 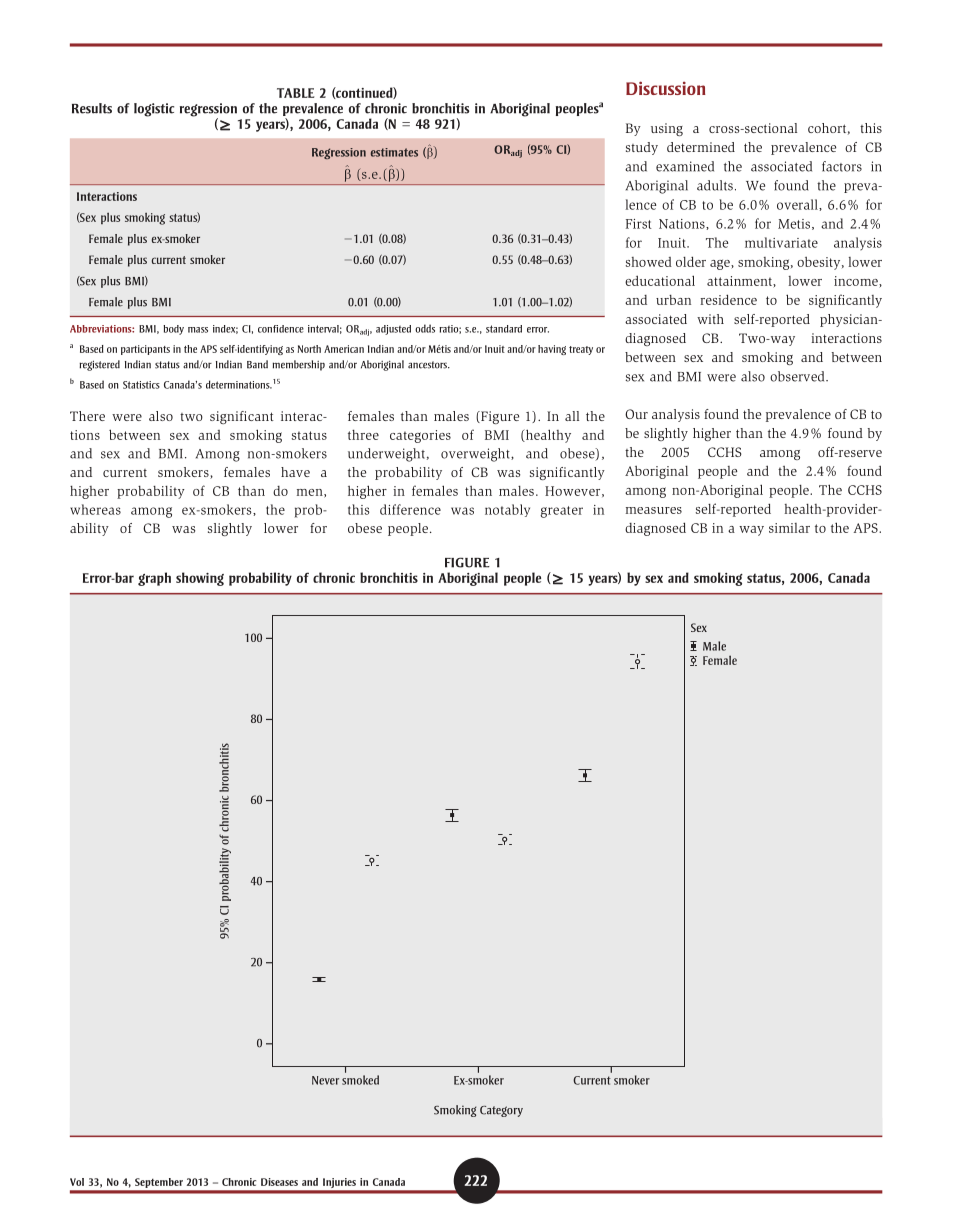 I want to click on notably, so click(x=507, y=510).
